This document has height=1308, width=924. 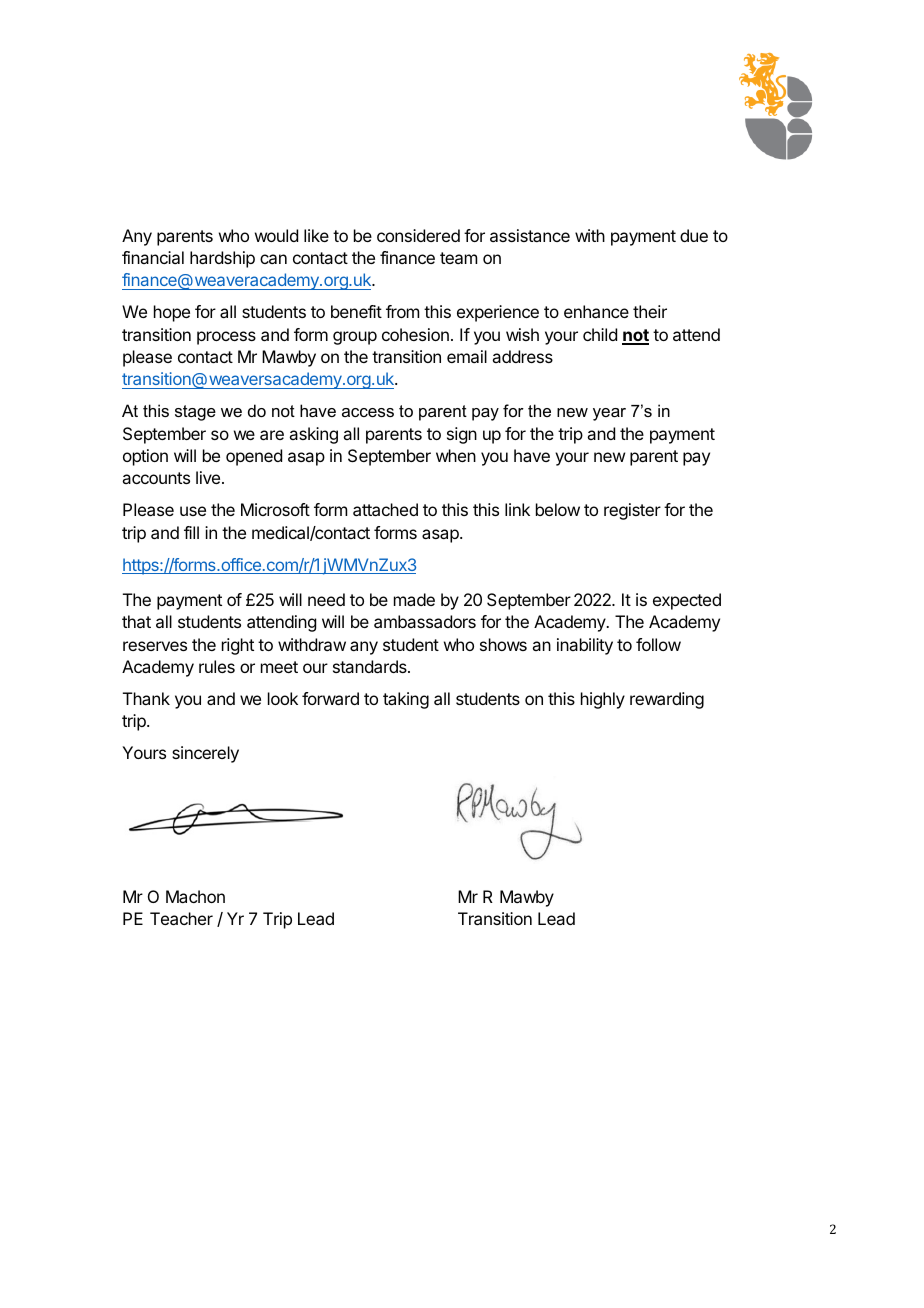 I want to click on fill, so click(x=191, y=532).
